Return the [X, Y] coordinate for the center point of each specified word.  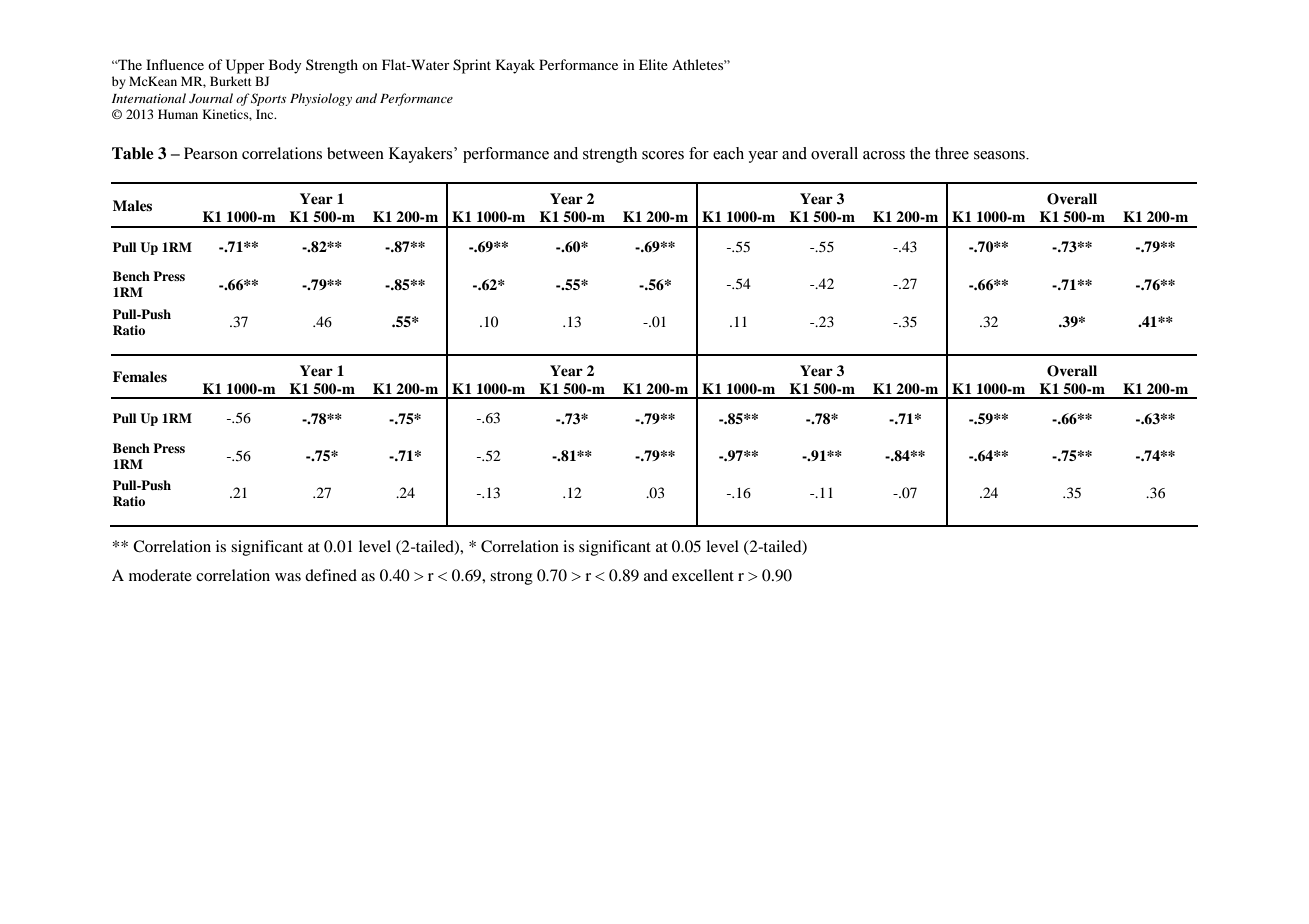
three [952, 153]
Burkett [231, 81]
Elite [653, 64]
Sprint [472, 66]
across [884, 155]
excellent [703, 575]
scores [663, 155]
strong [511, 578]
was [288, 577]
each [728, 153]
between [355, 153]
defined [331, 575]
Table [133, 153]
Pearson [211, 153]
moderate [160, 575]
